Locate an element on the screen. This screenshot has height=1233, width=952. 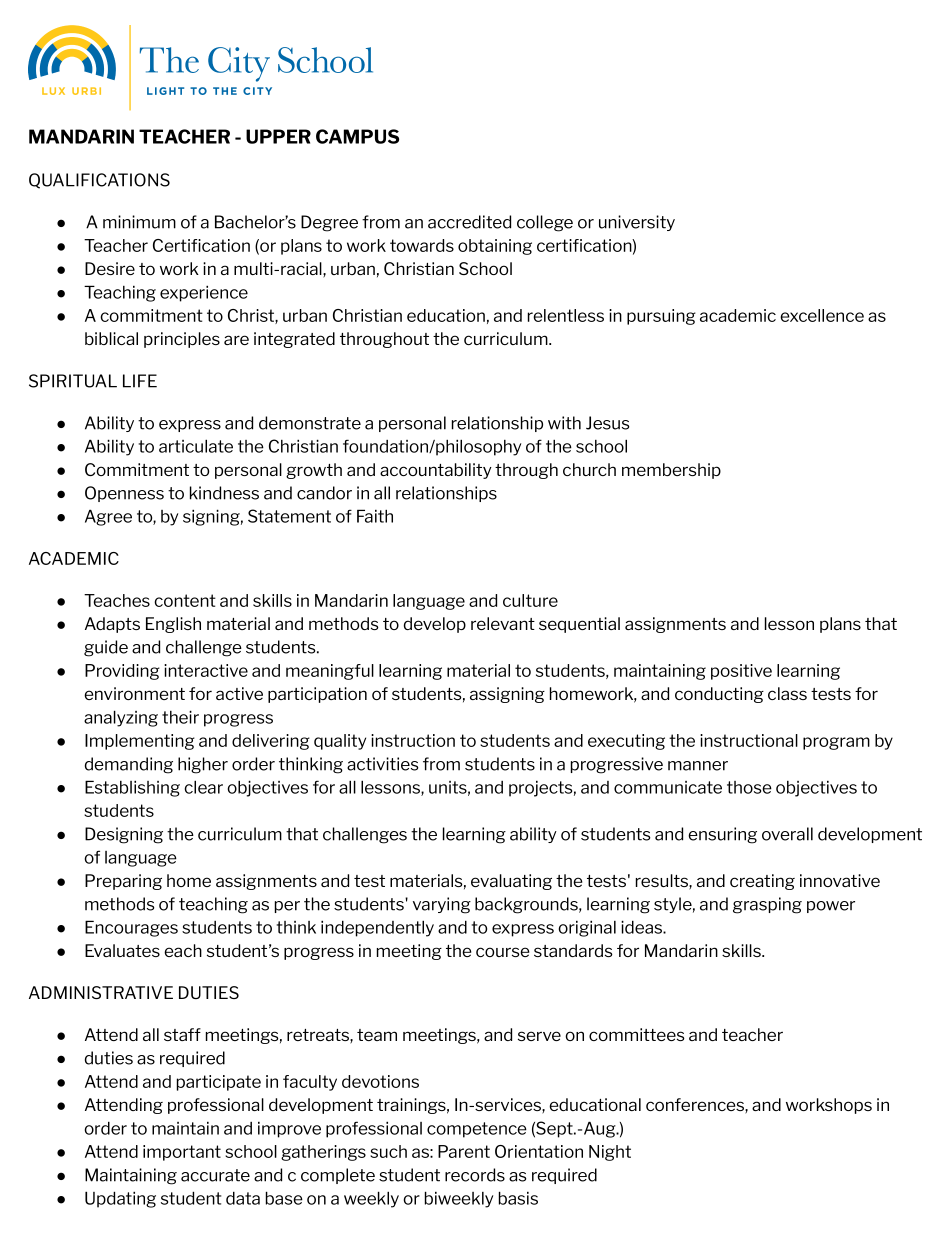
QUALIFICATIONS is located at coordinates (99, 181).
